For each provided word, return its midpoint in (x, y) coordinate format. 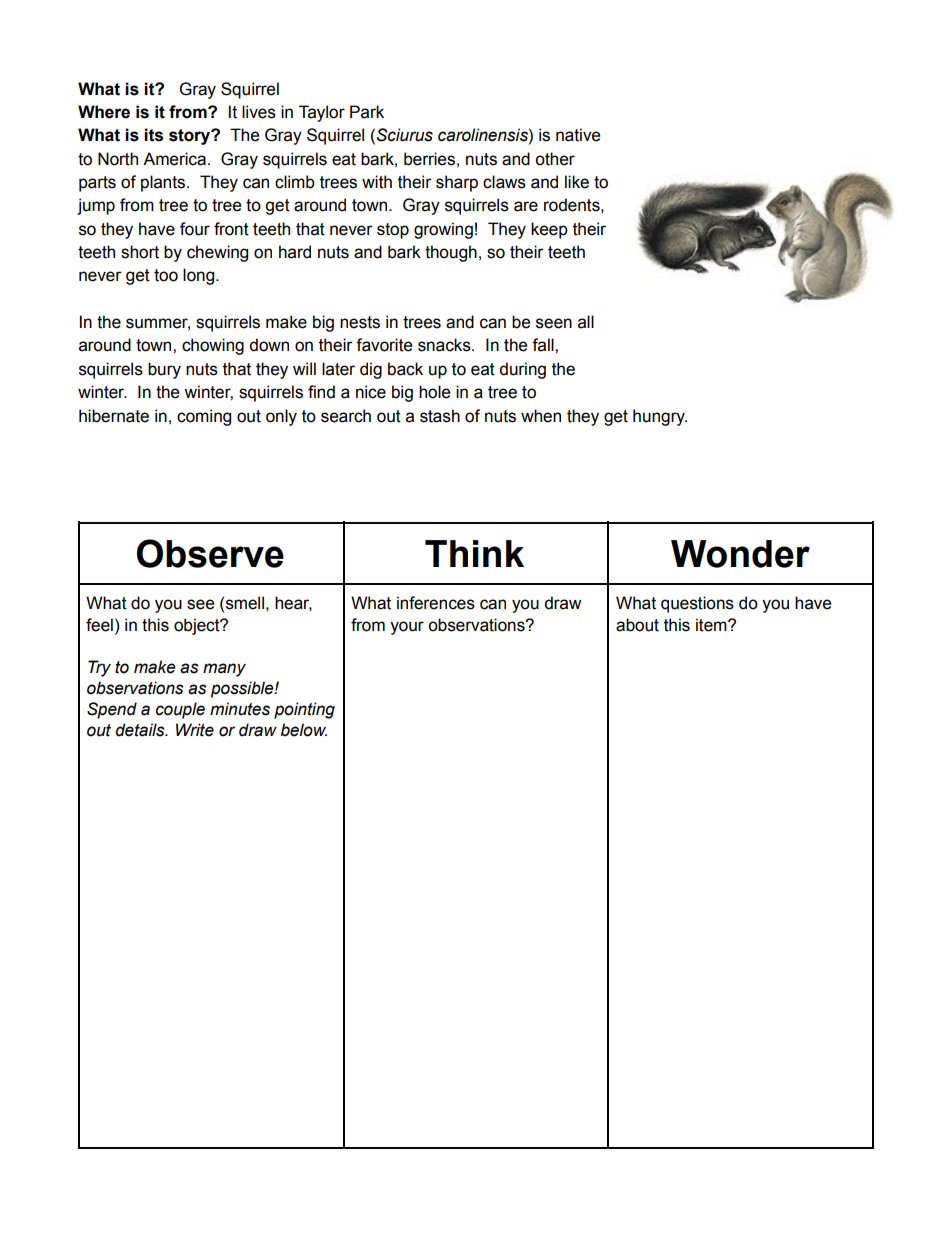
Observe (210, 553)
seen (554, 323)
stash (440, 416)
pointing (304, 710)
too (166, 275)
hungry (660, 417)
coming (204, 417)
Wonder (740, 554)
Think (474, 553)
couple (180, 710)
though (451, 253)
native (578, 135)
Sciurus (405, 135)
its (153, 135)
